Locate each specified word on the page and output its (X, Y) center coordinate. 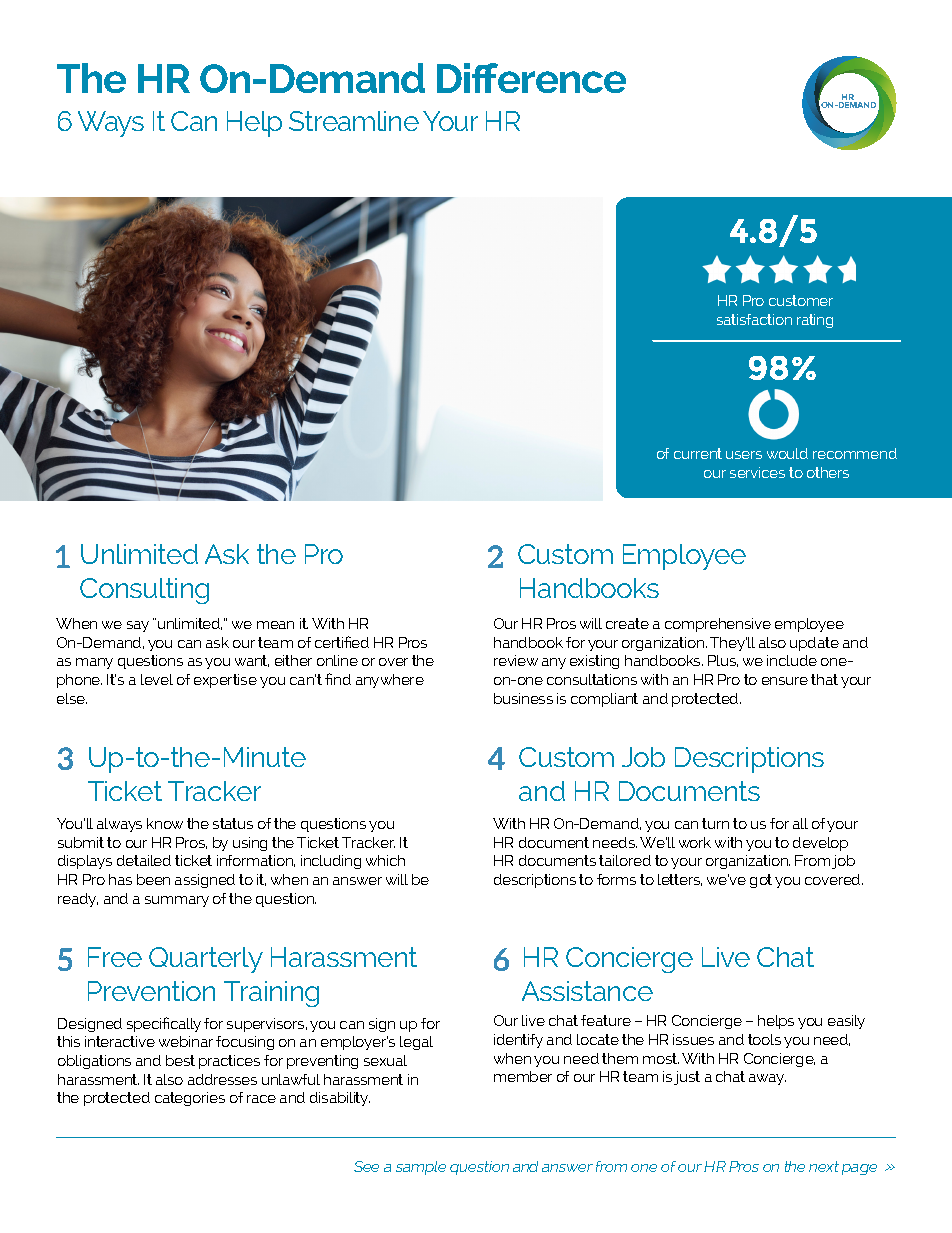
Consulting (144, 591)
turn (715, 823)
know (165, 823)
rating (815, 321)
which (385, 860)
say (138, 626)
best (180, 1060)
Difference (531, 78)
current (698, 453)
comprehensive (718, 625)
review (516, 660)
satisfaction (754, 319)
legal (416, 1043)
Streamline (354, 121)
